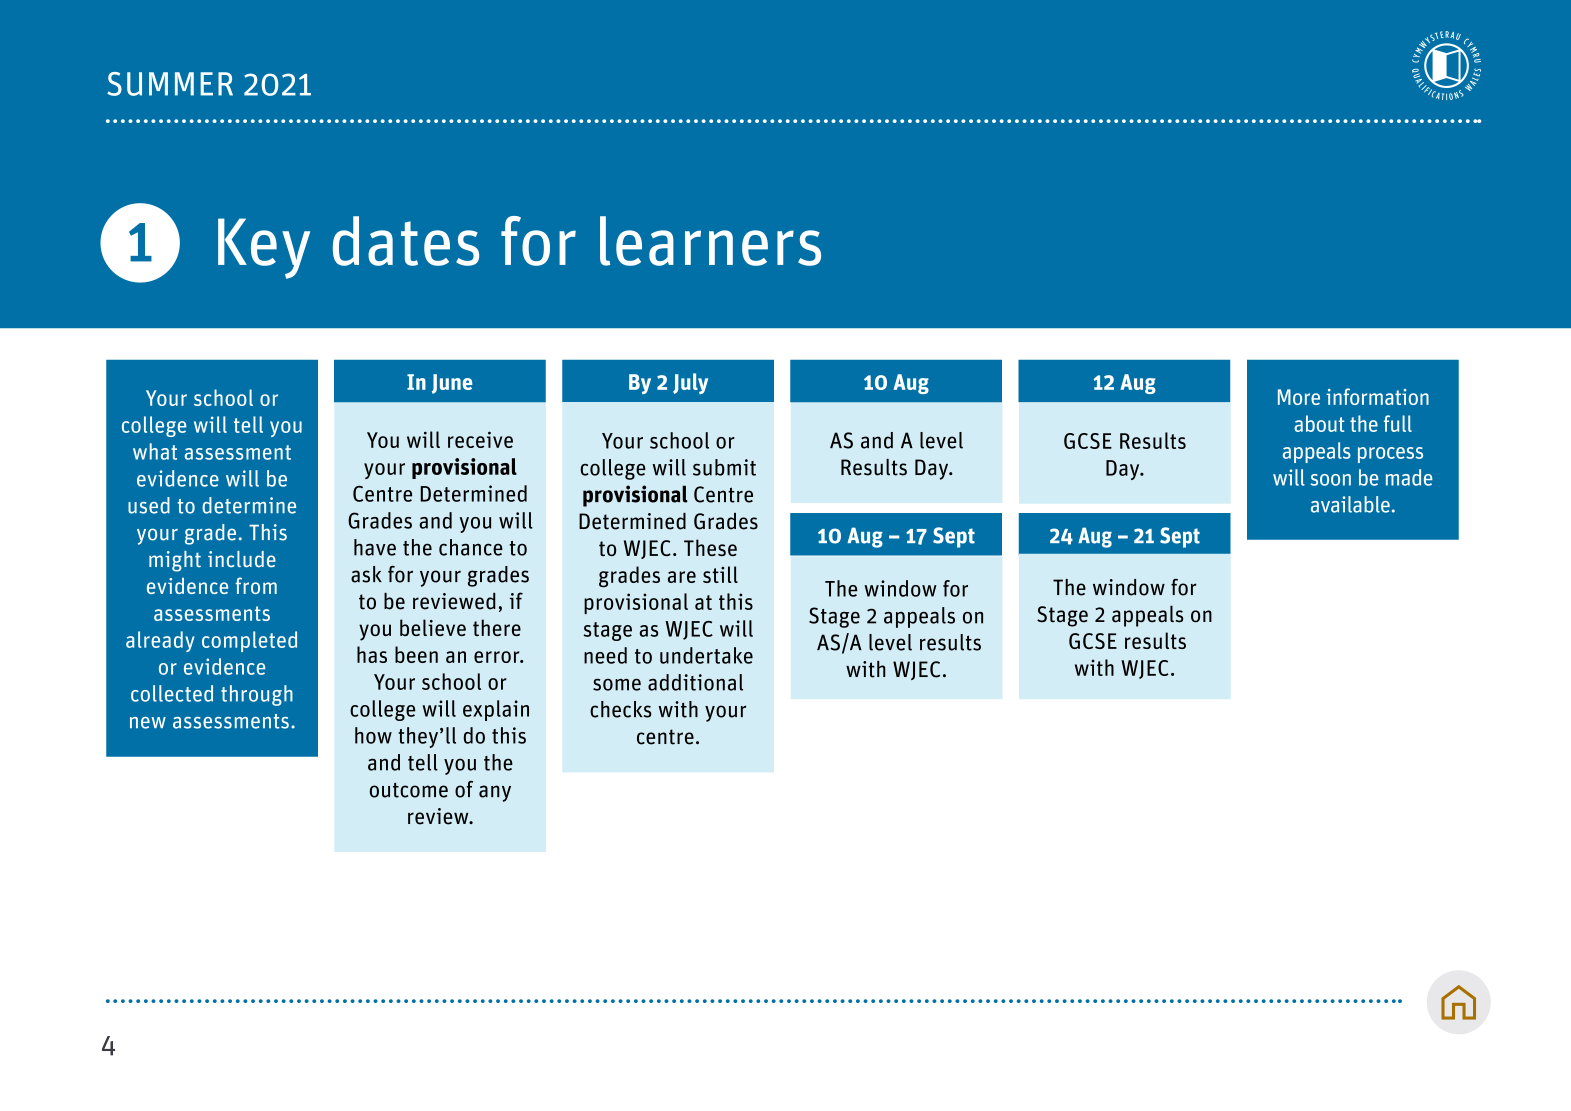 The image size is (1571, 1111). What do you see at coordinates (1319, 423) in the screenshot?
I see `about` at bounding box center [1319, 423].
